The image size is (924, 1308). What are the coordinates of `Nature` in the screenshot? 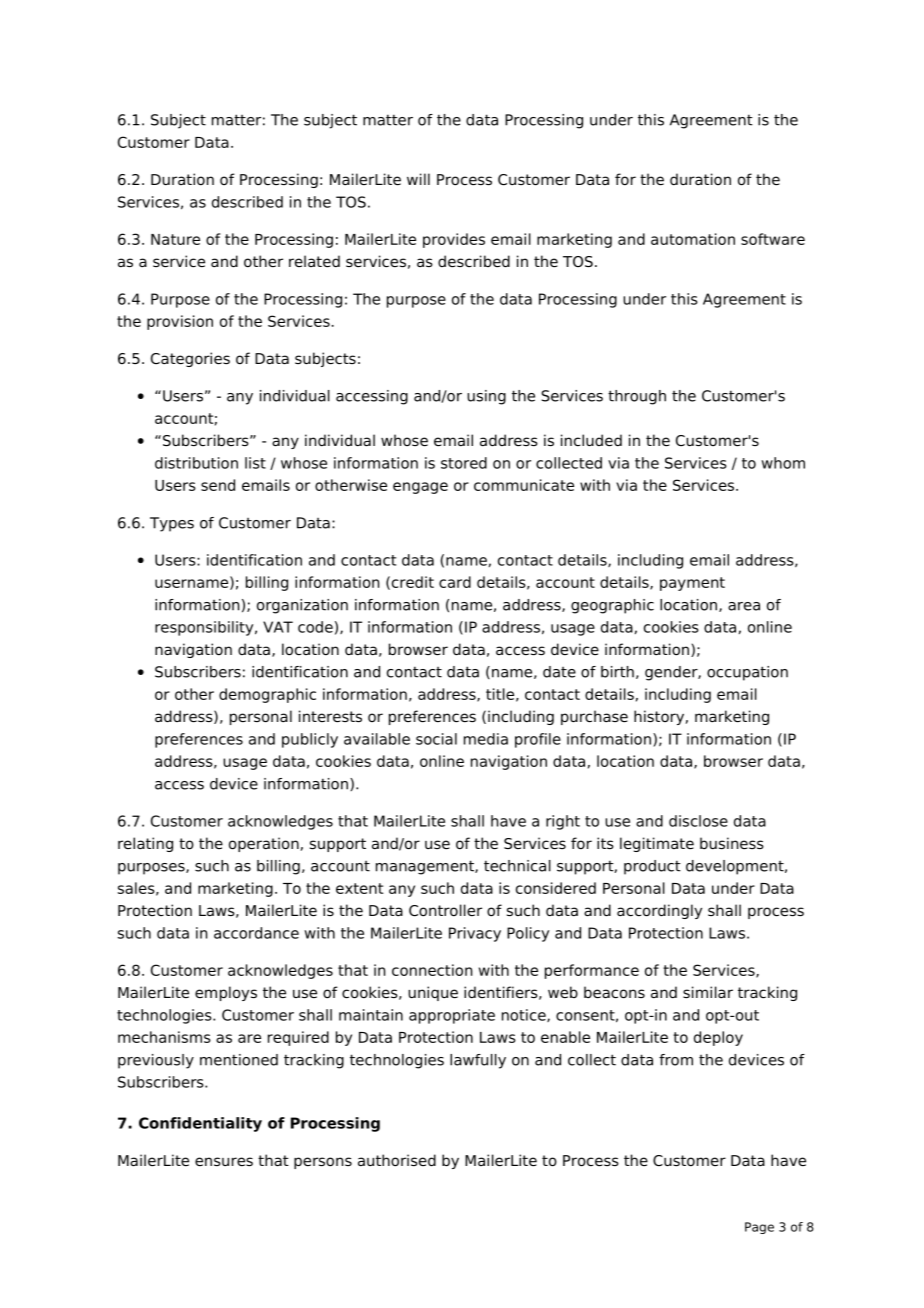 It's located at (175, 239).
